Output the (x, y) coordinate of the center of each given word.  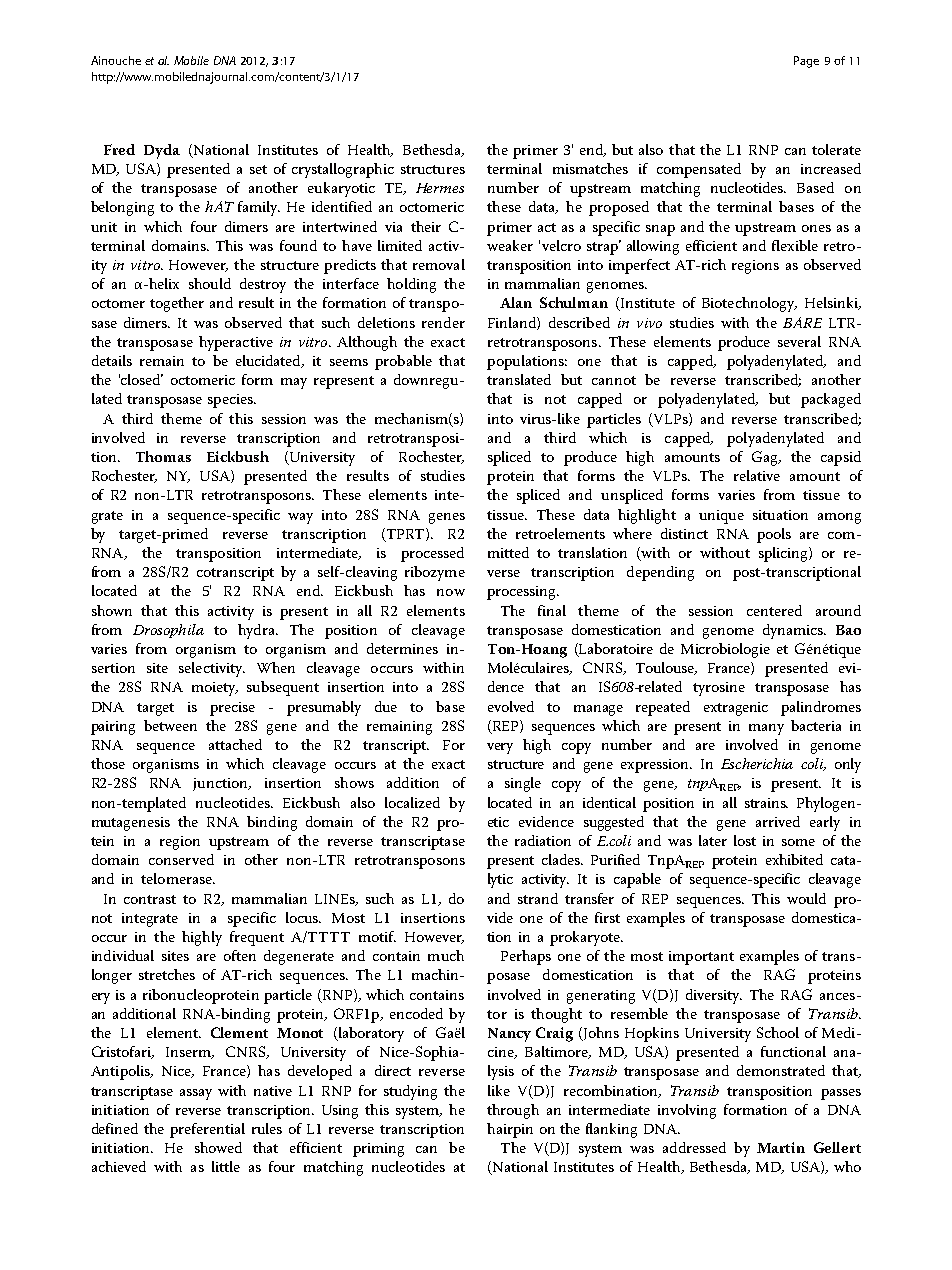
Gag (766, 458)
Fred (119, 149)
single (523, 784)
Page (806, 62)
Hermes (440, 188)
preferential (207, 1130)
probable (403, 362)
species (231, 401)
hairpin (510, 1130)
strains (766, 803)
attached (235, 744)
